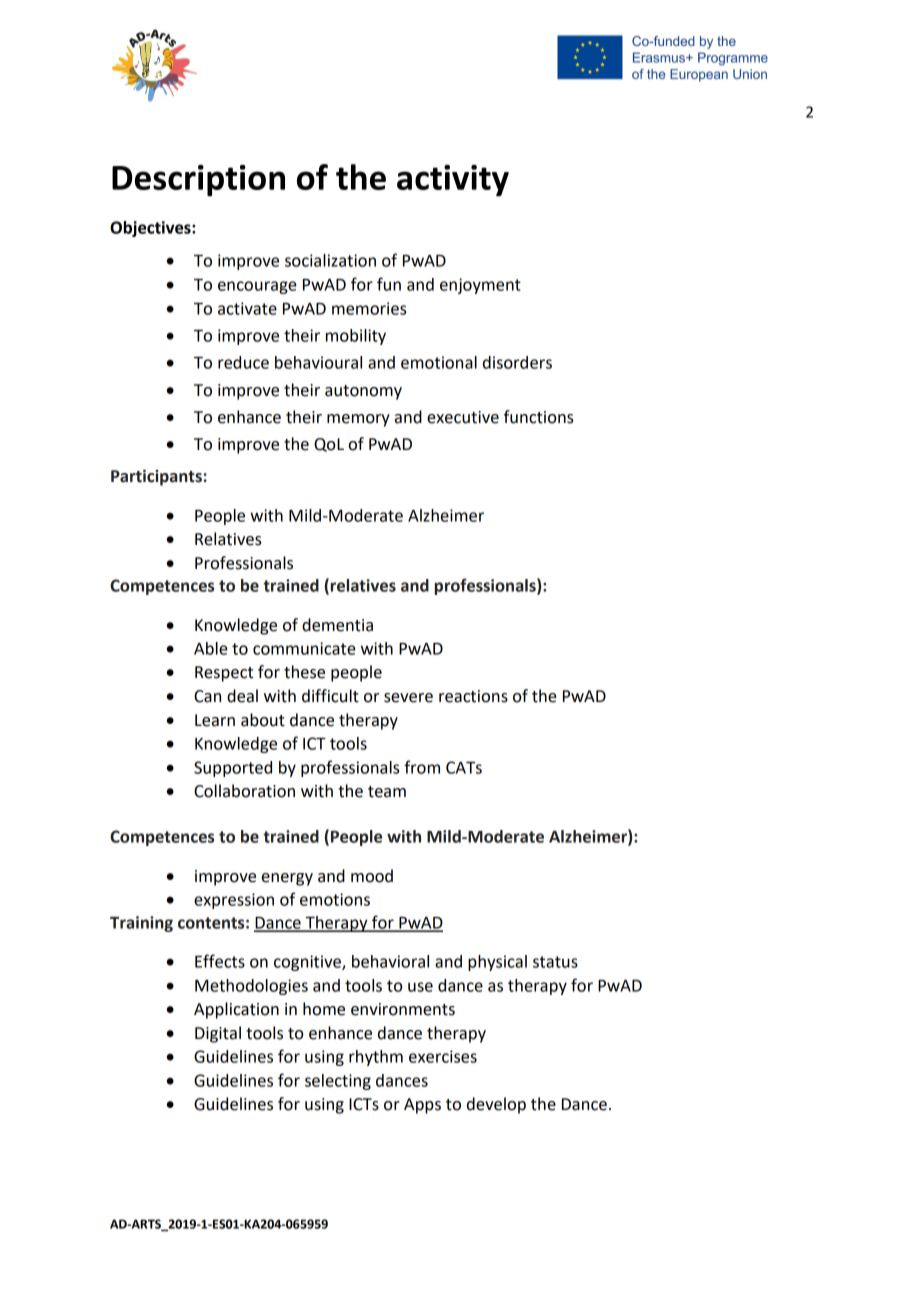 This screenshot has height=1308, width=924. Describe the element at coordinates (156, 477) in the screenshot. I see `Participants` at that location.
